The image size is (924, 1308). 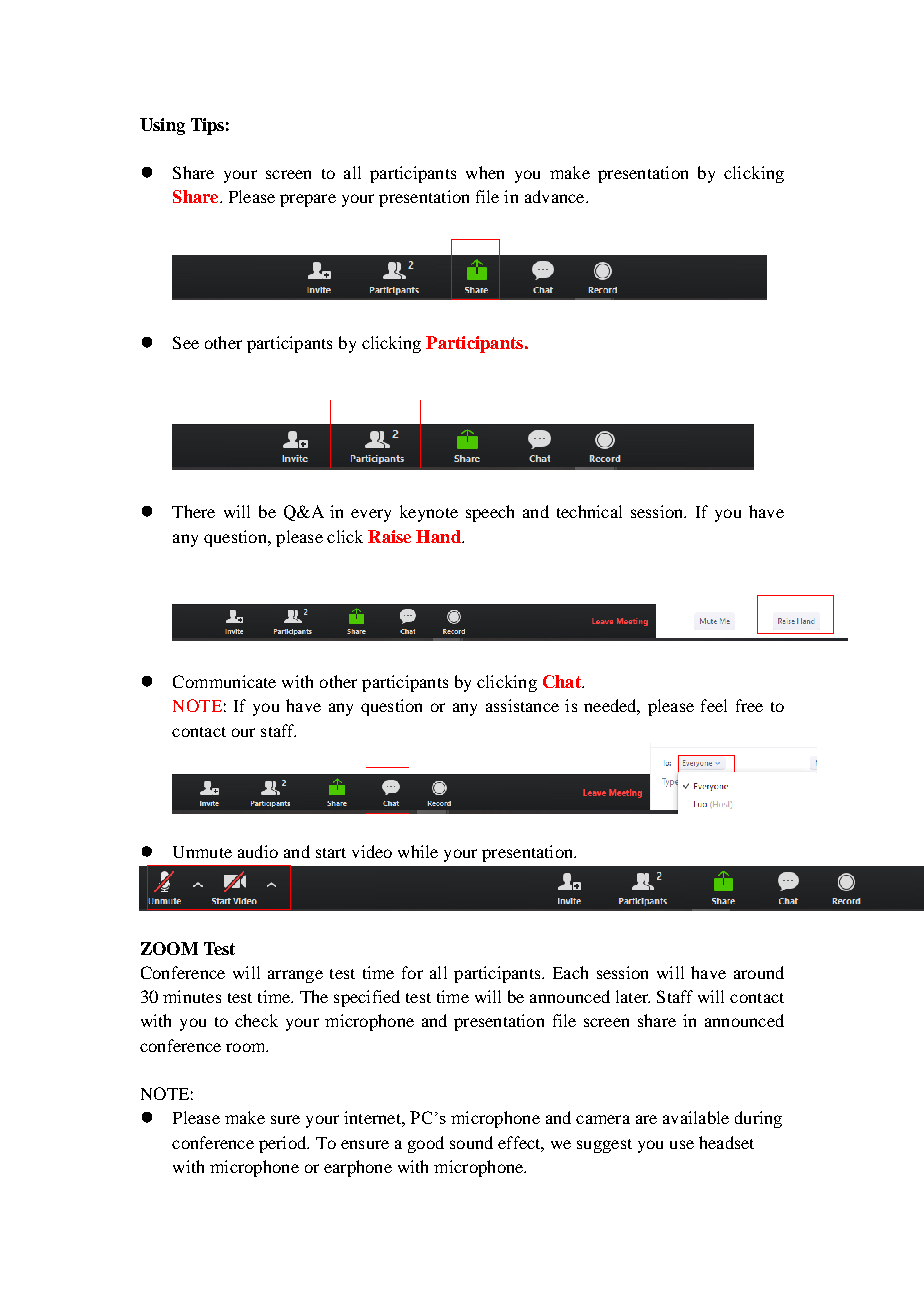 I want to click on sound, so click(x=471, y=1142).
